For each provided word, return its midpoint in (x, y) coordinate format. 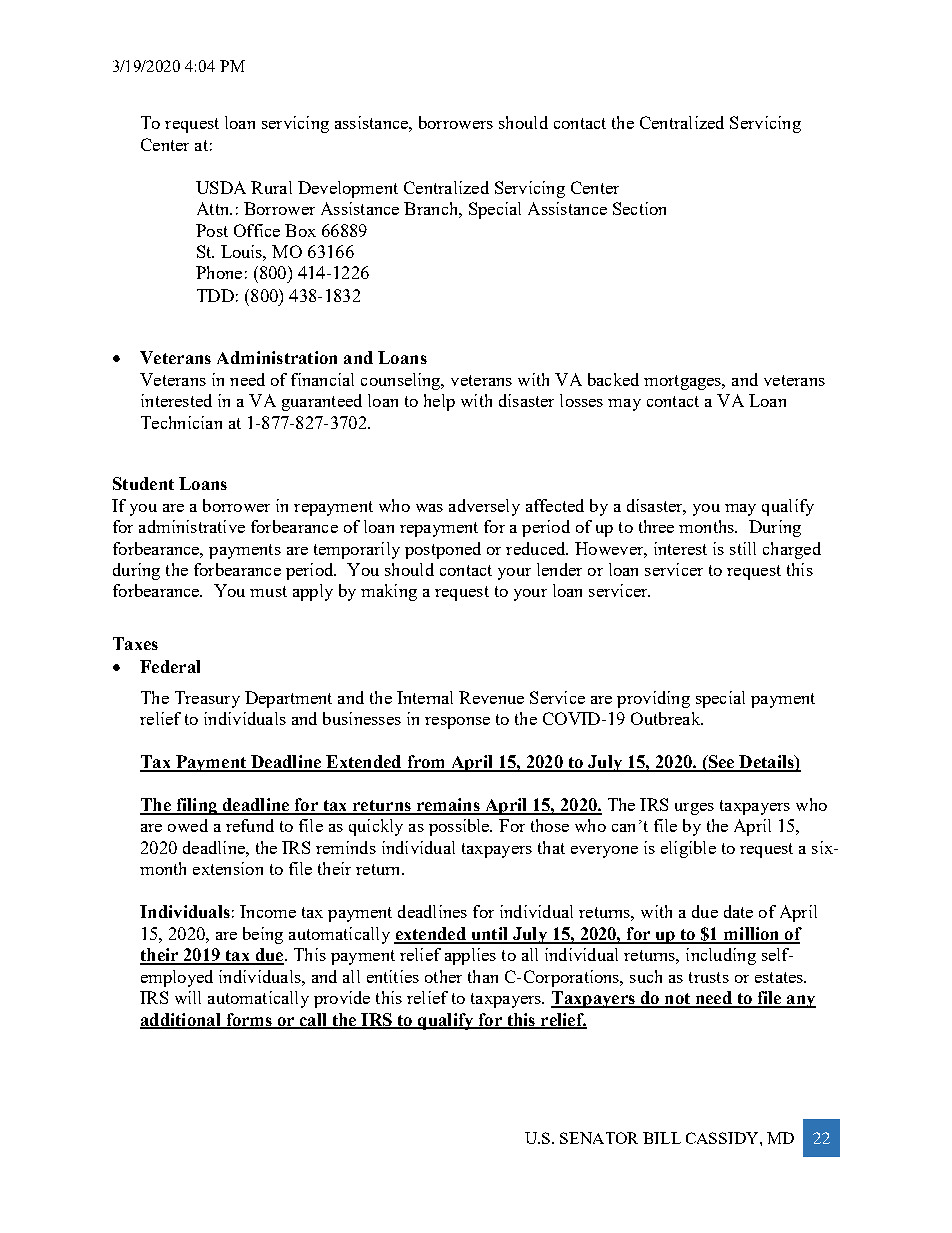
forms (249, 1020)
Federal (170, 666)
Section (639, 208)
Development (348, 189)
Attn (214, 208)
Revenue (491, 697)
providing (653, 699)
